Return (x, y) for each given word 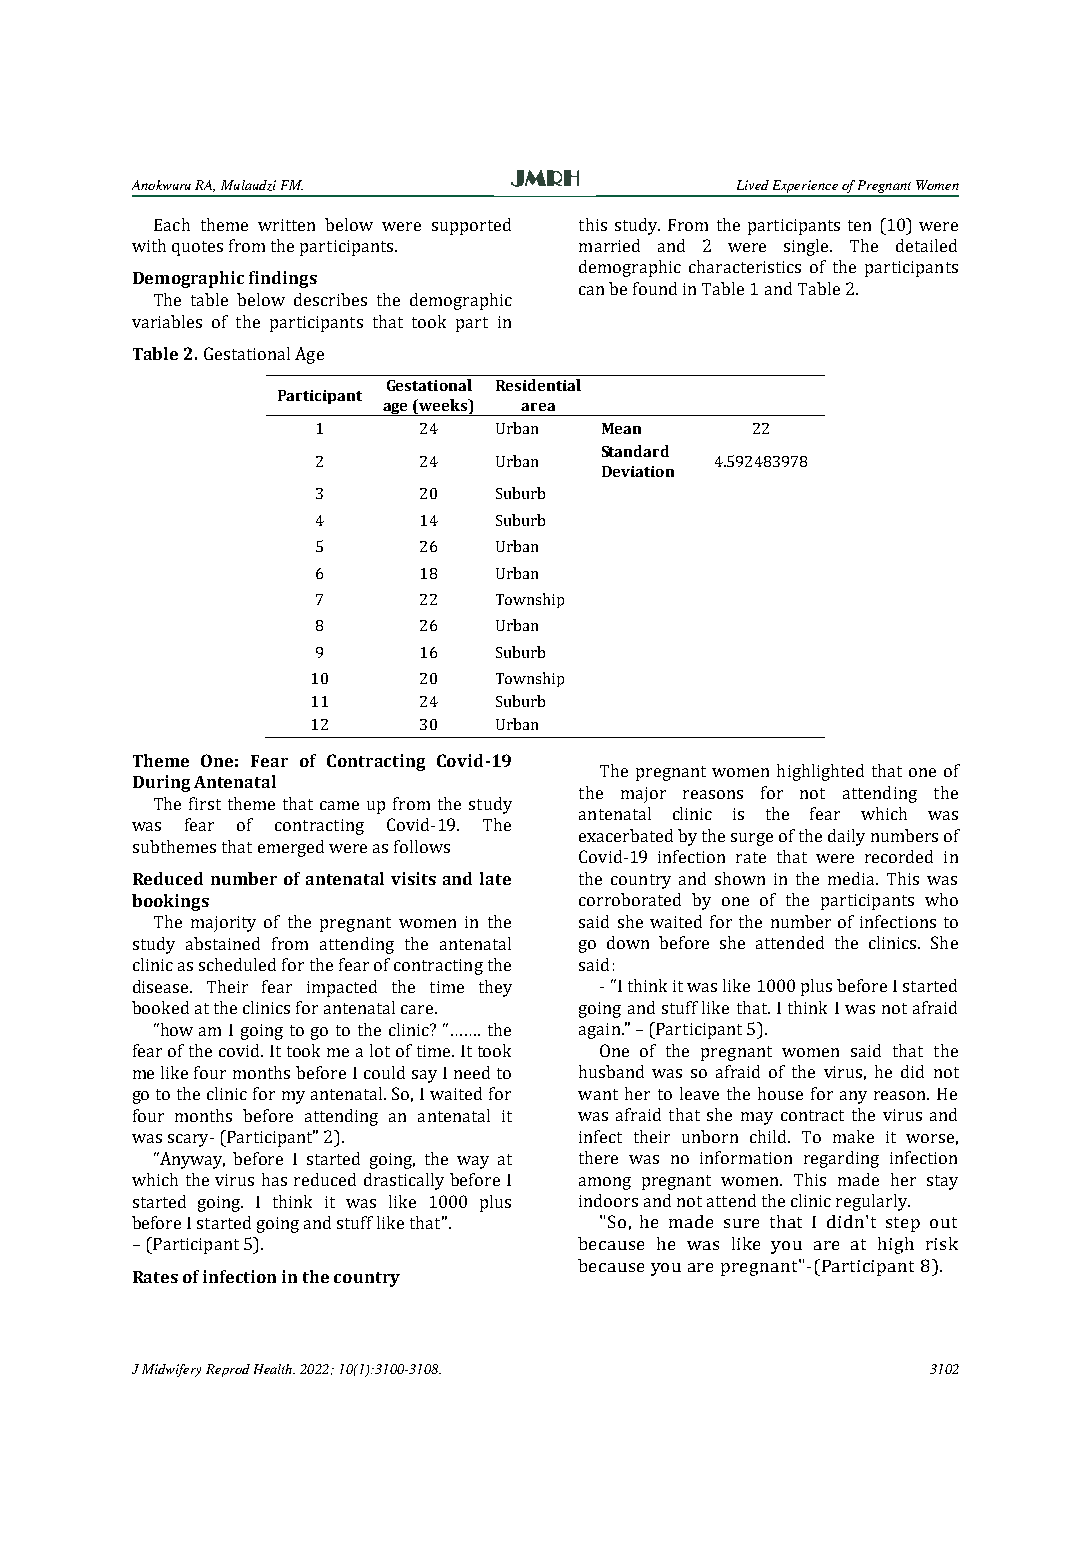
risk (942, 1243)
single (808, 247)
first (205, 803)
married (609, 245)
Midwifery (171, 1370)
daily (846, 837)
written (286, 225)
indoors (608, 1200)
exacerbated (626, 835)
